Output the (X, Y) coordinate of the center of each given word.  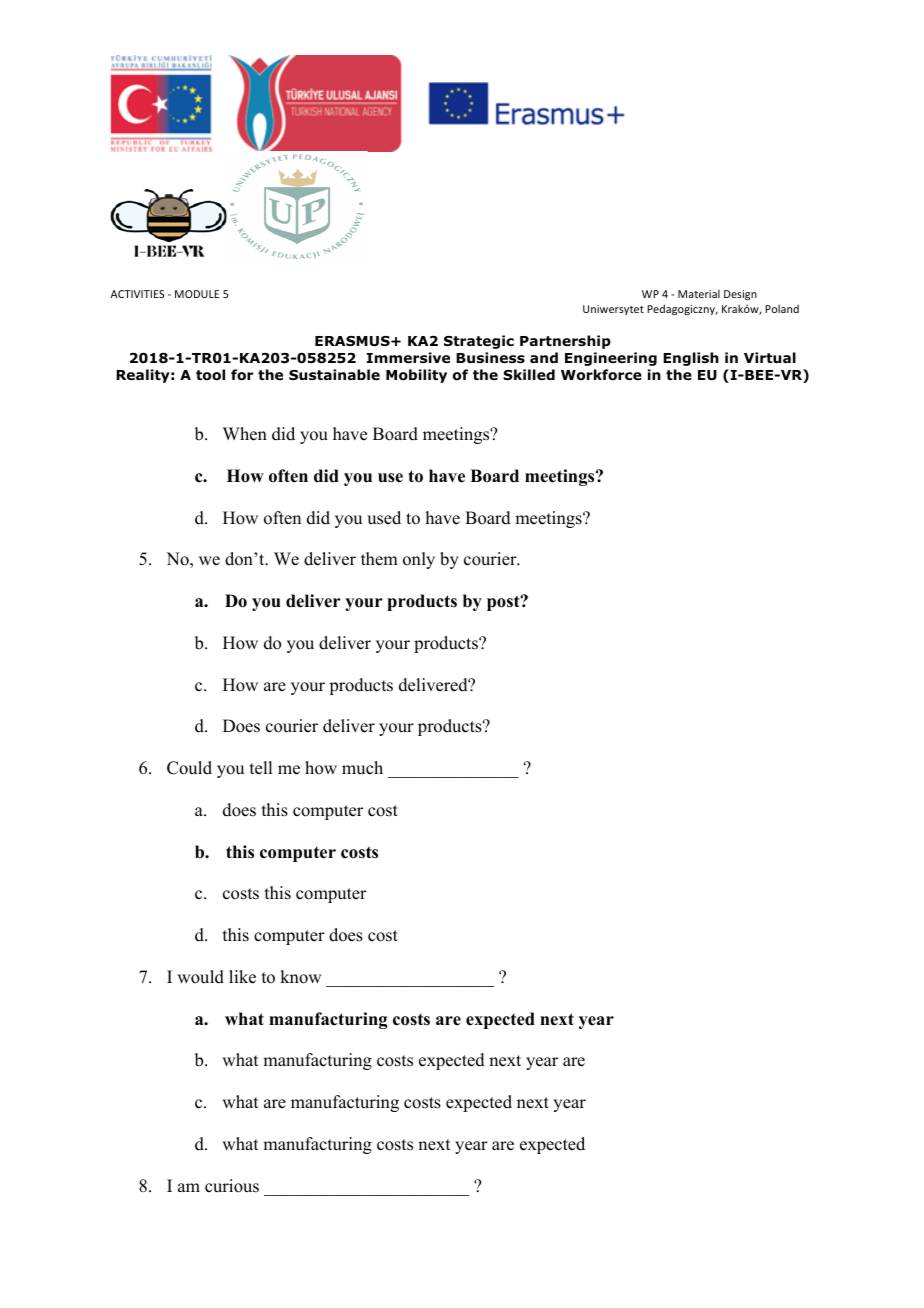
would (200, 977)
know (300, 977)
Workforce (601, 375)
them (379, 559)
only (419, 560)
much (362, 768)
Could (189, 768)
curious (232, 1186)
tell (261, 768)
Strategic (479, 342)
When (245, 434)
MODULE (197, 294)
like (242, 977)
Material (699, 293)
